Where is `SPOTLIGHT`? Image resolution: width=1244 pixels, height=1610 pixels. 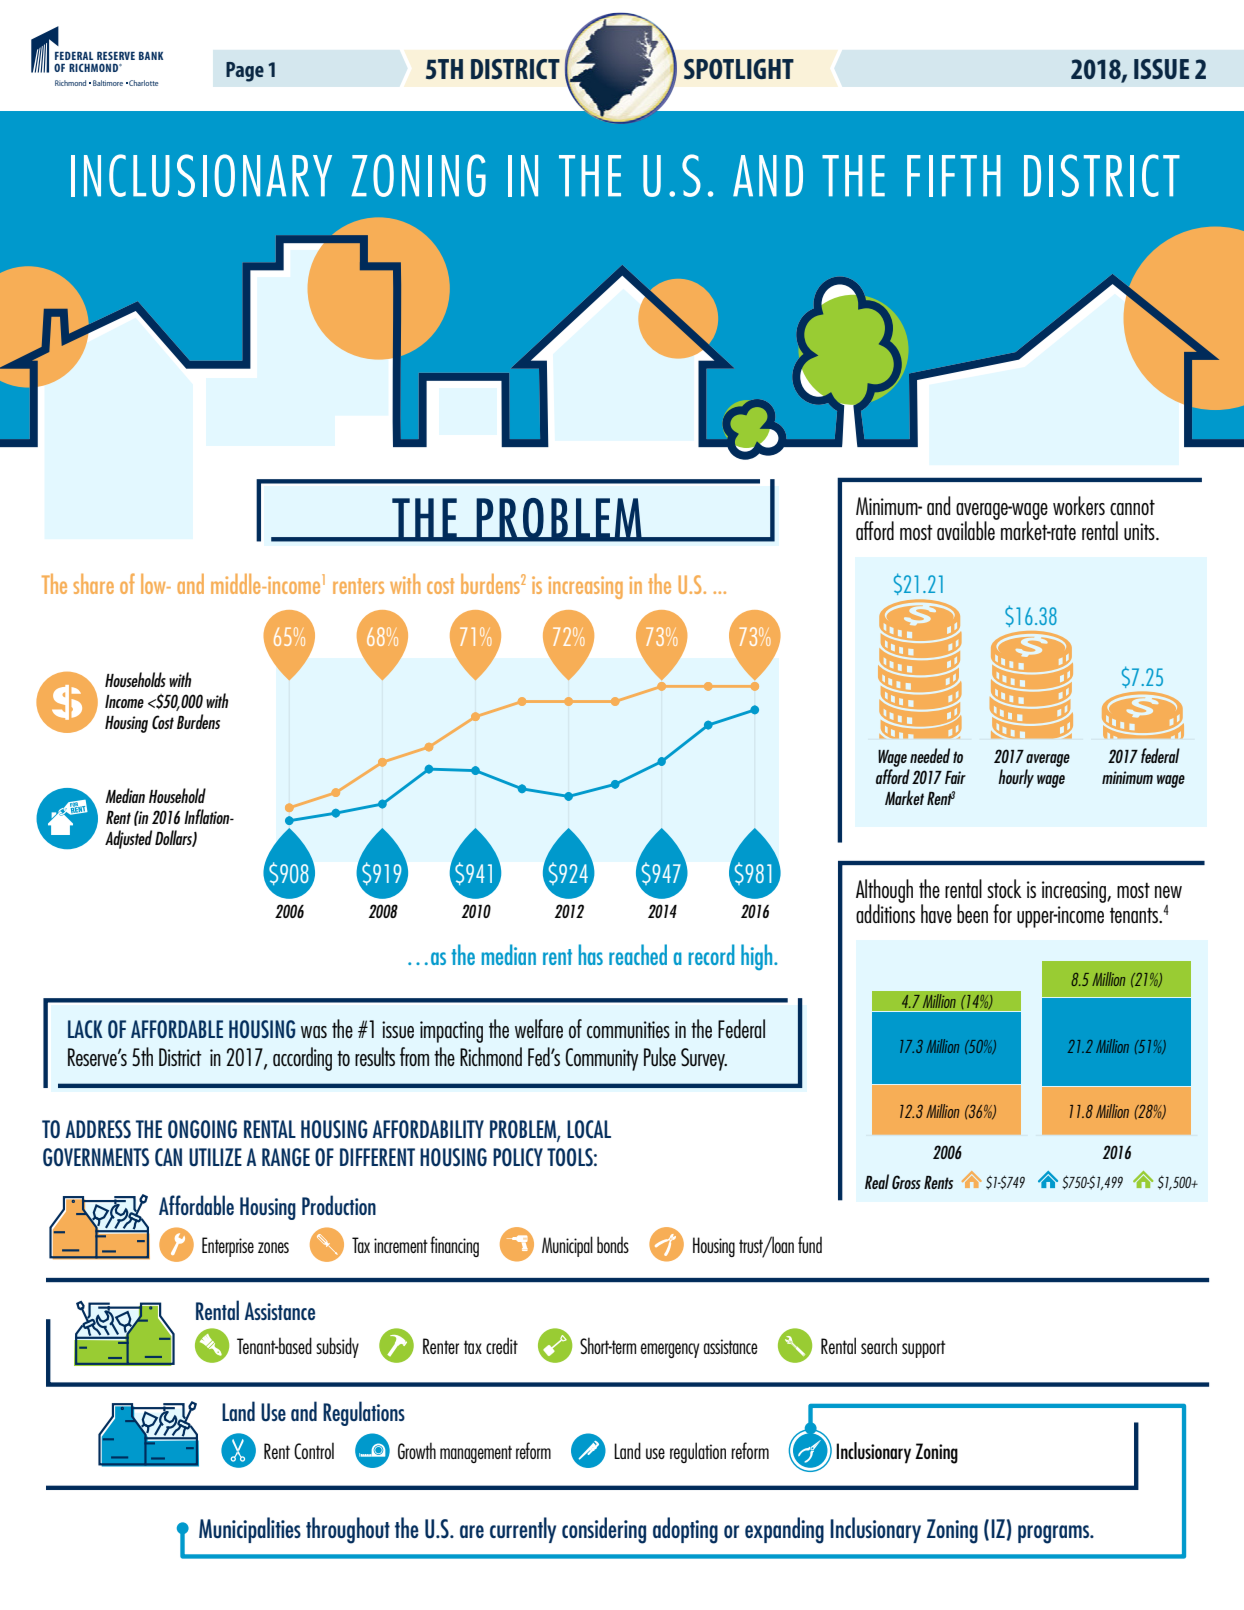
SPOTLIGHT is located at coordinates (739, 69).
